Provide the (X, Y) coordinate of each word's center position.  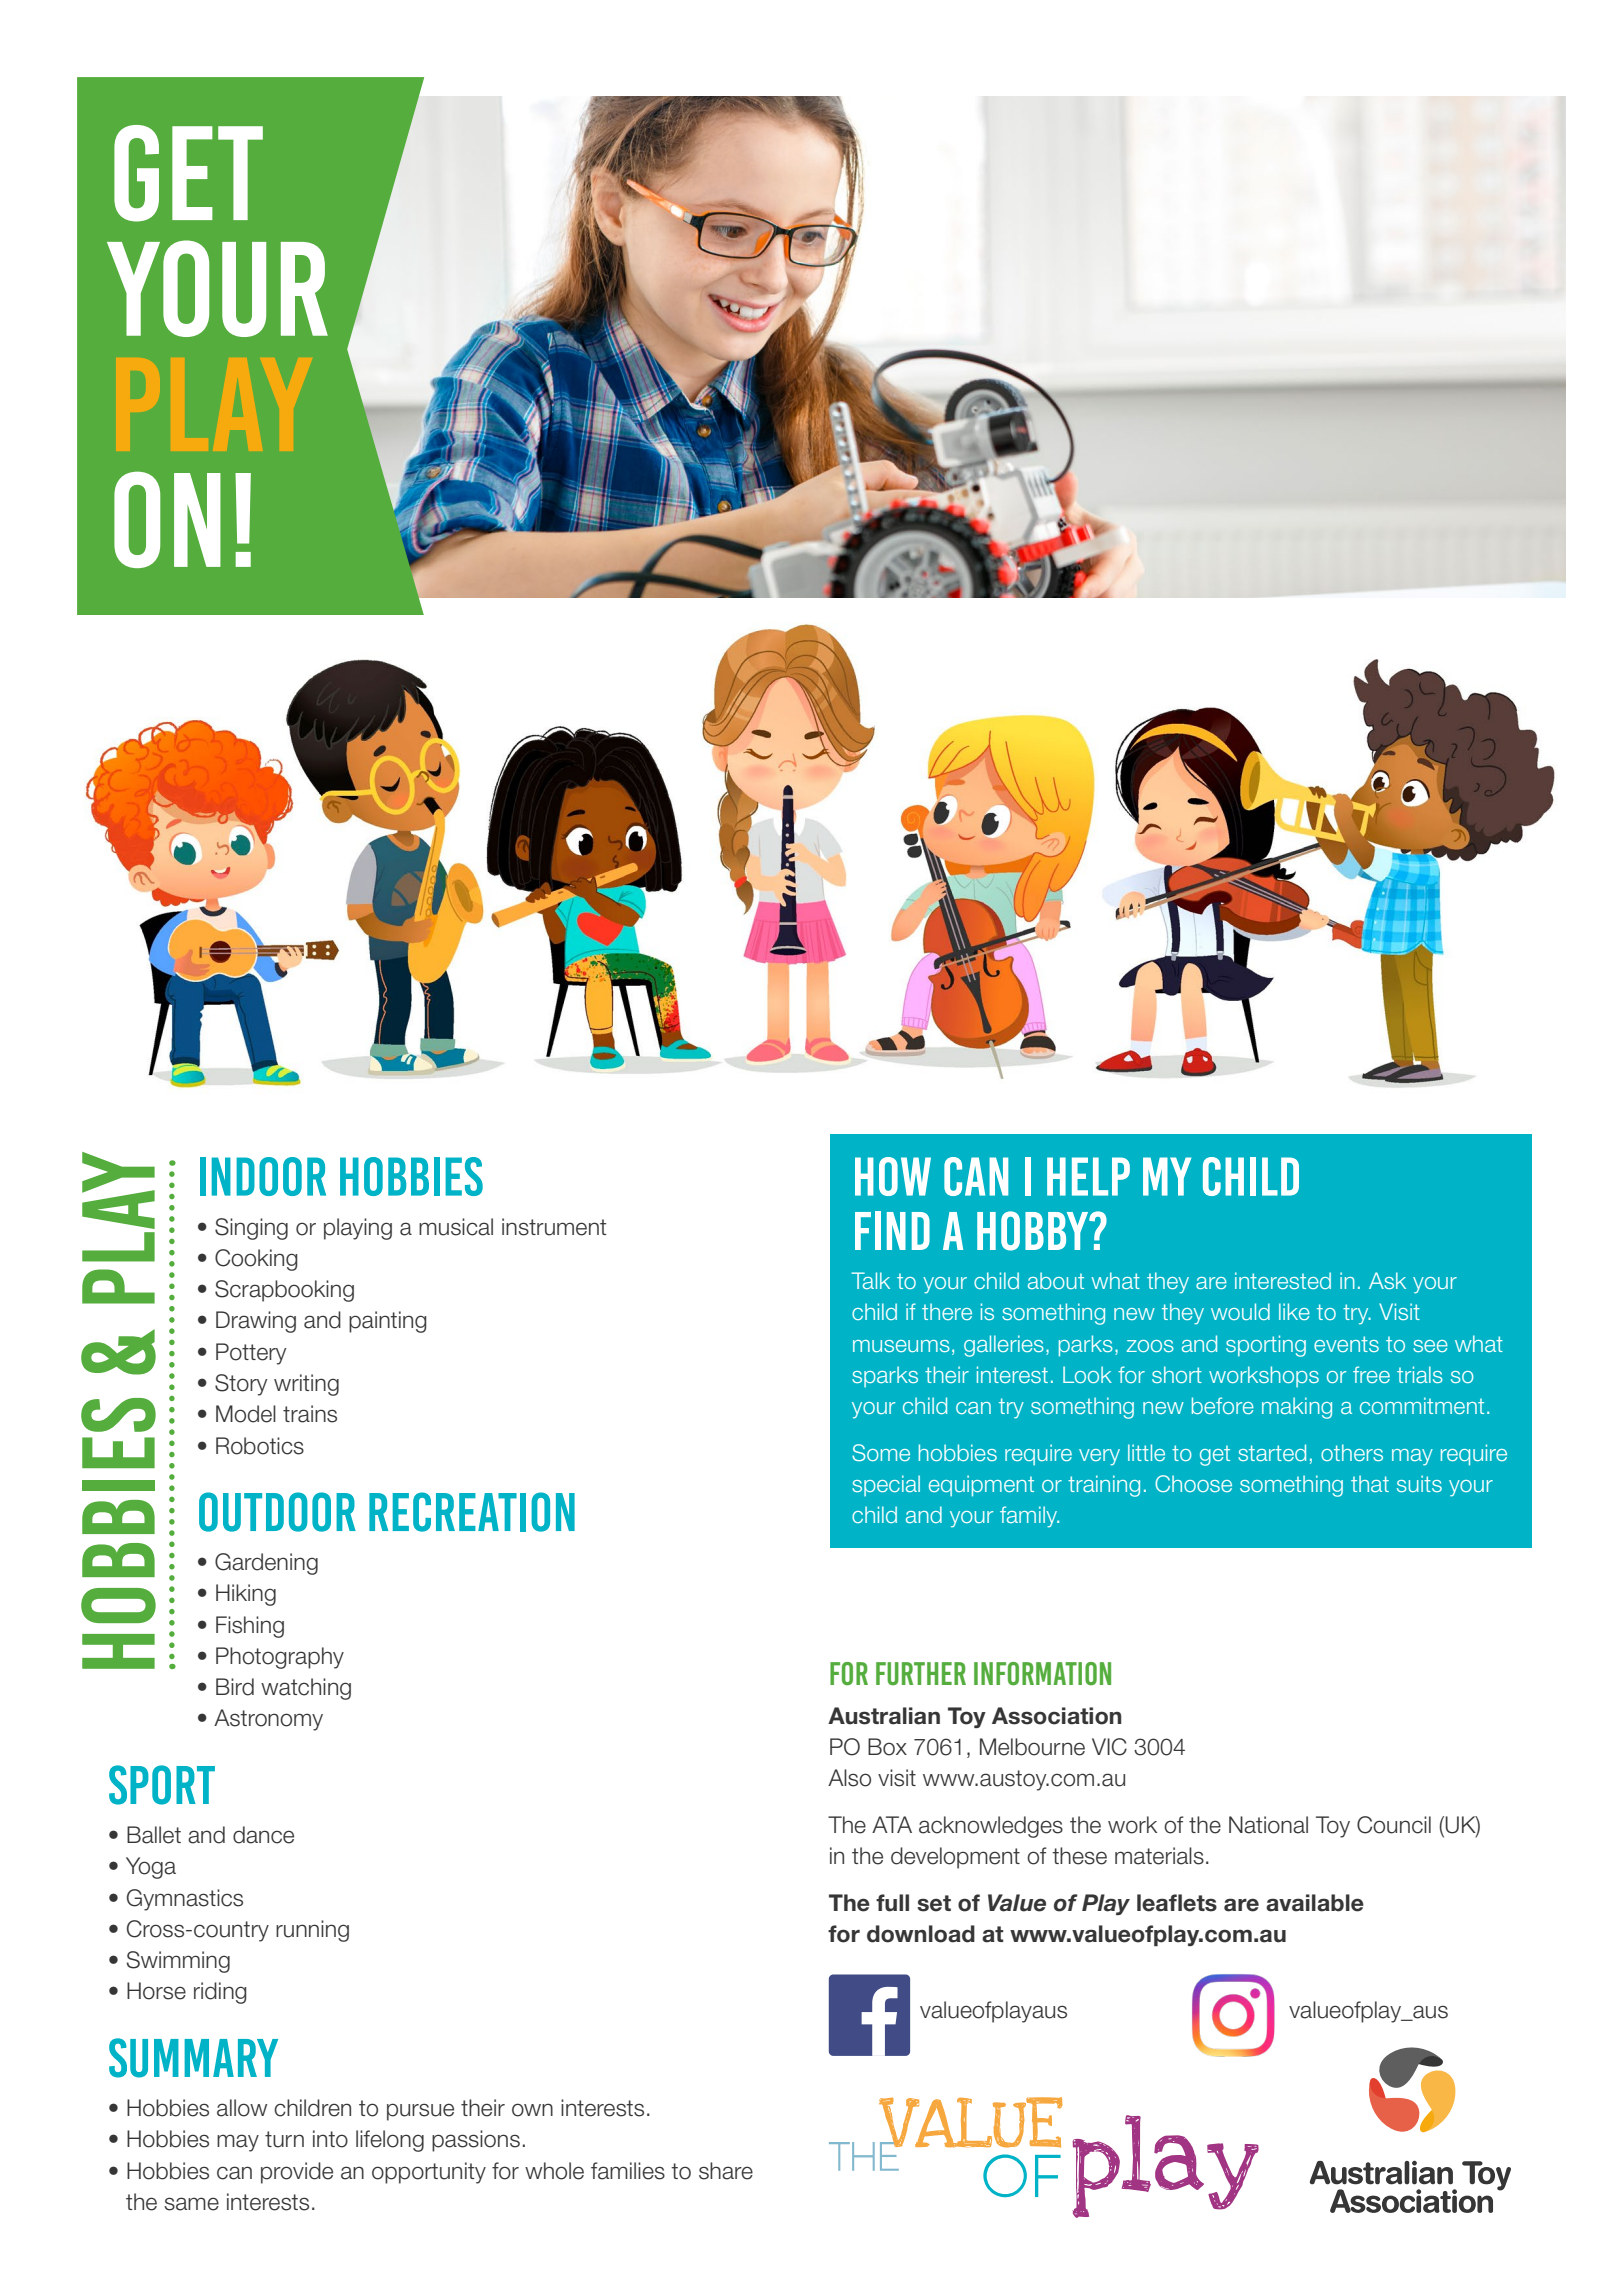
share (726, 2171)
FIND (892, 1230)
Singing (251, 1229)
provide (297, 2173)
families (628, 2171)
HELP (1088, 1176)
